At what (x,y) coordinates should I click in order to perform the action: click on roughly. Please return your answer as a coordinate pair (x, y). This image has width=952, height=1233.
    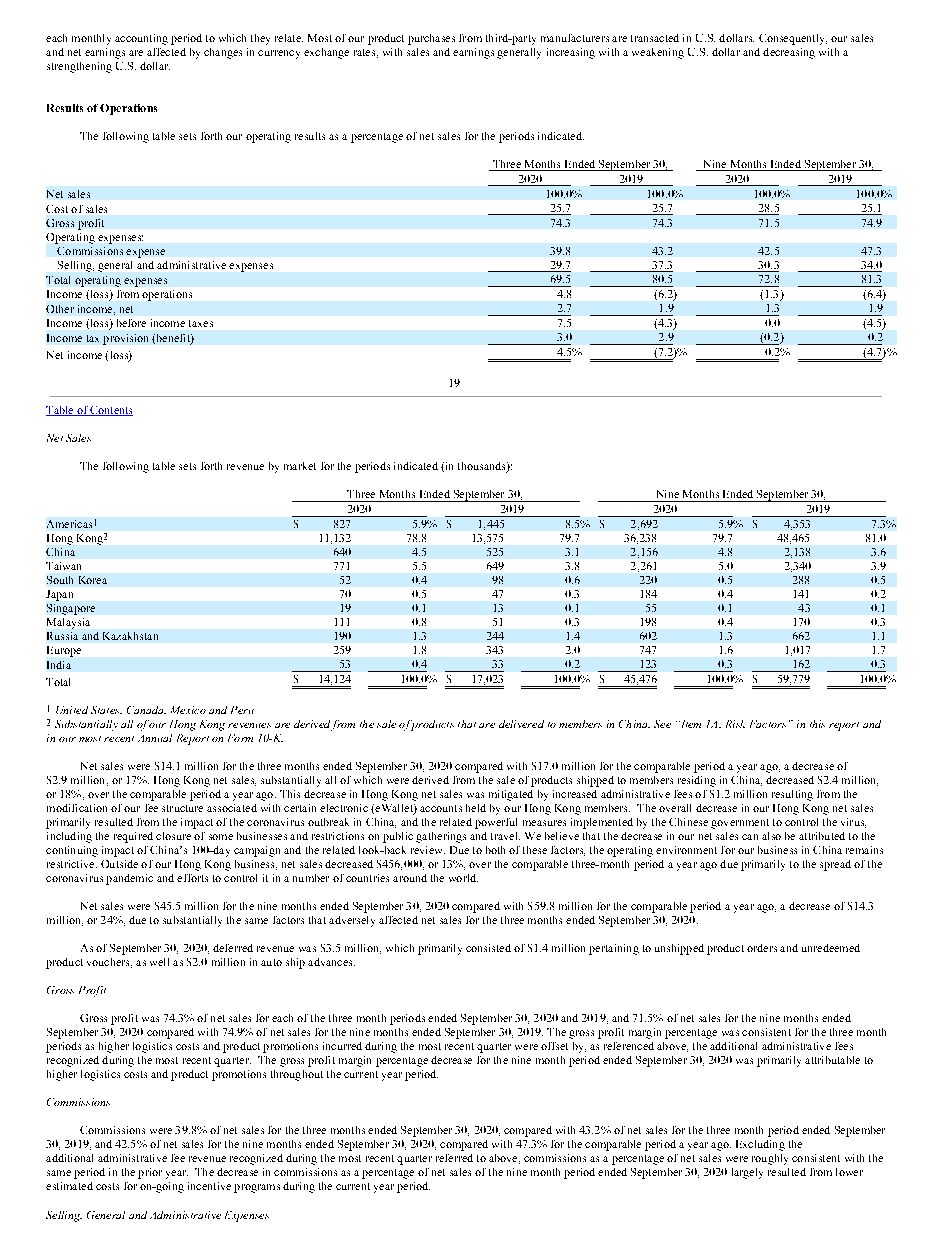
    Looking at the image, I should click on (770, 1159).
